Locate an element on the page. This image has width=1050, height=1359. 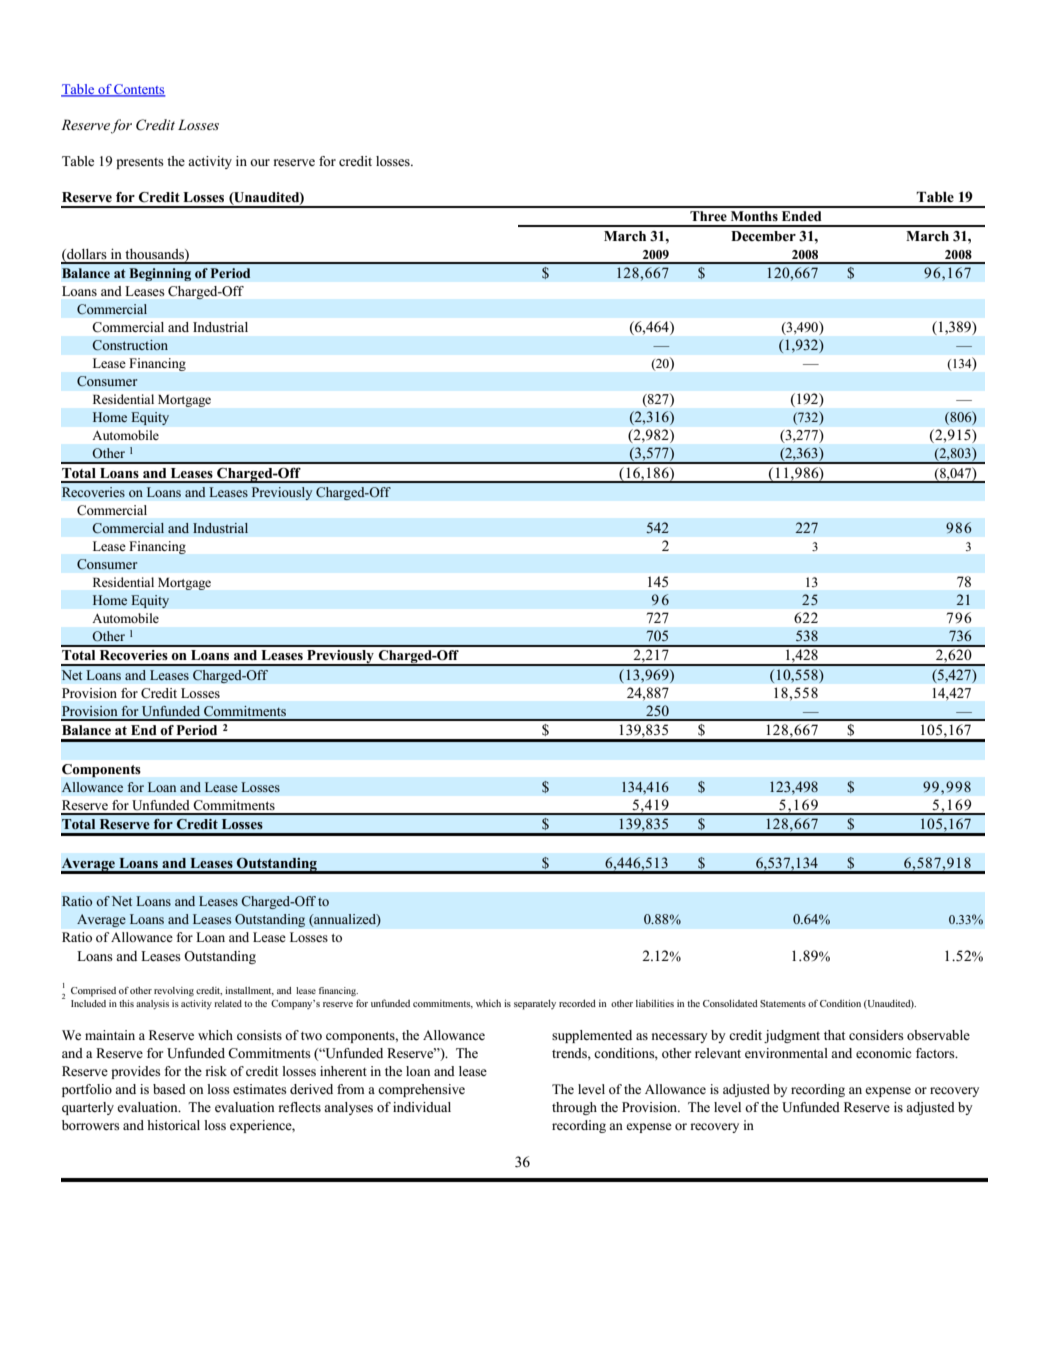
through is located at coordinates (574, 1108).
